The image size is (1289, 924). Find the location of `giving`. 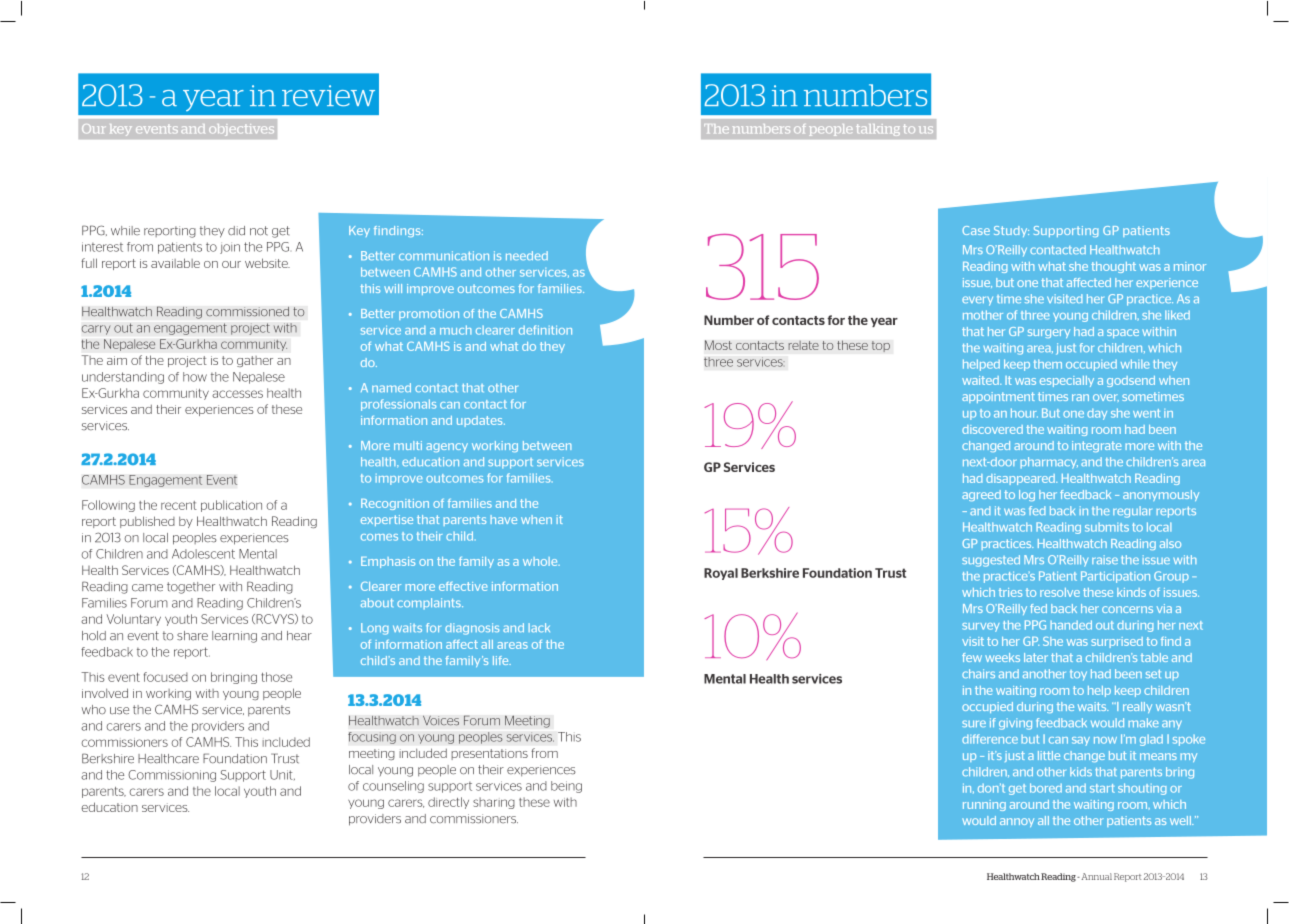

giving is located at coordinates (1015, 724).
